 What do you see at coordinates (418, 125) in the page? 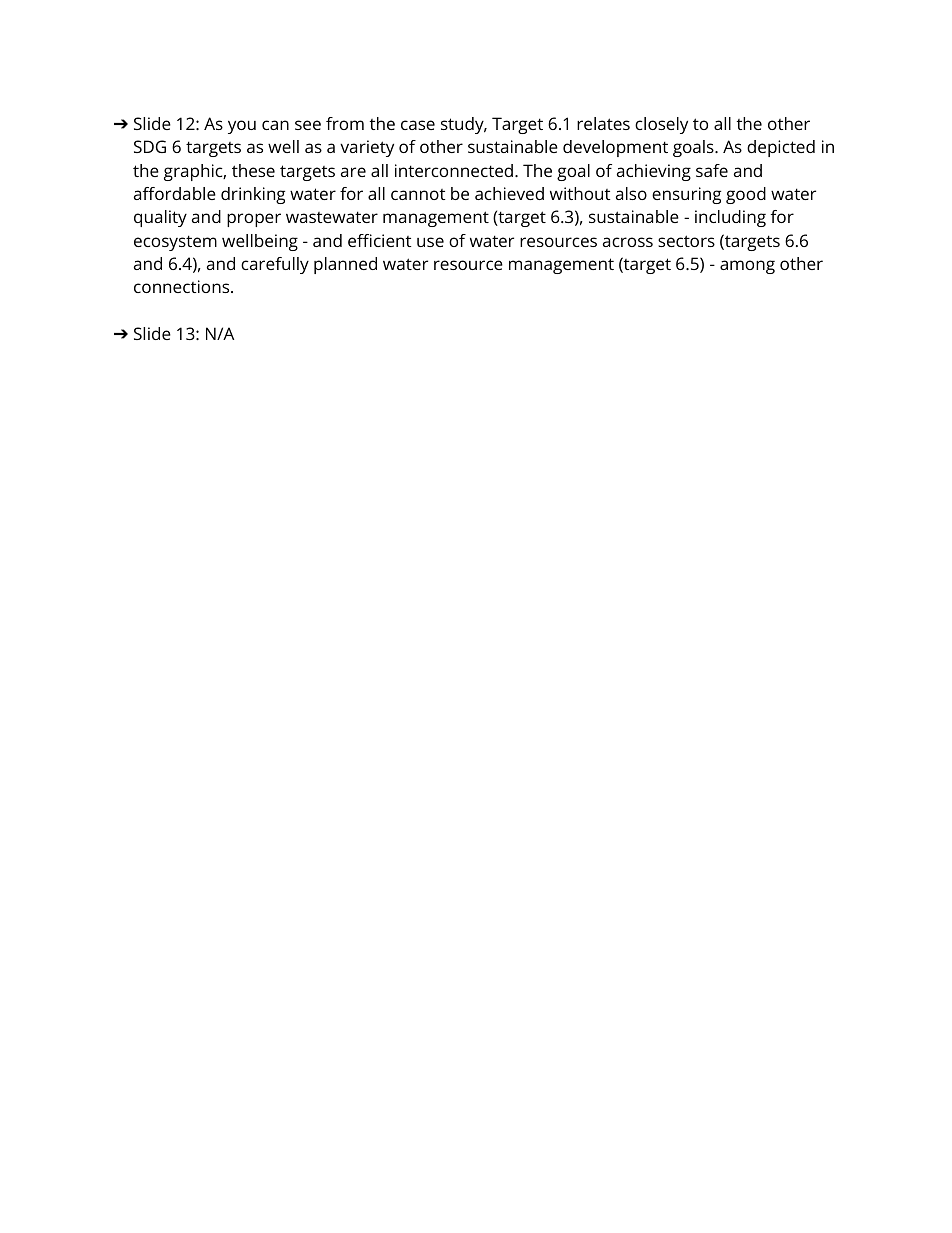
I see `case` at bounding box center [418, 125].
